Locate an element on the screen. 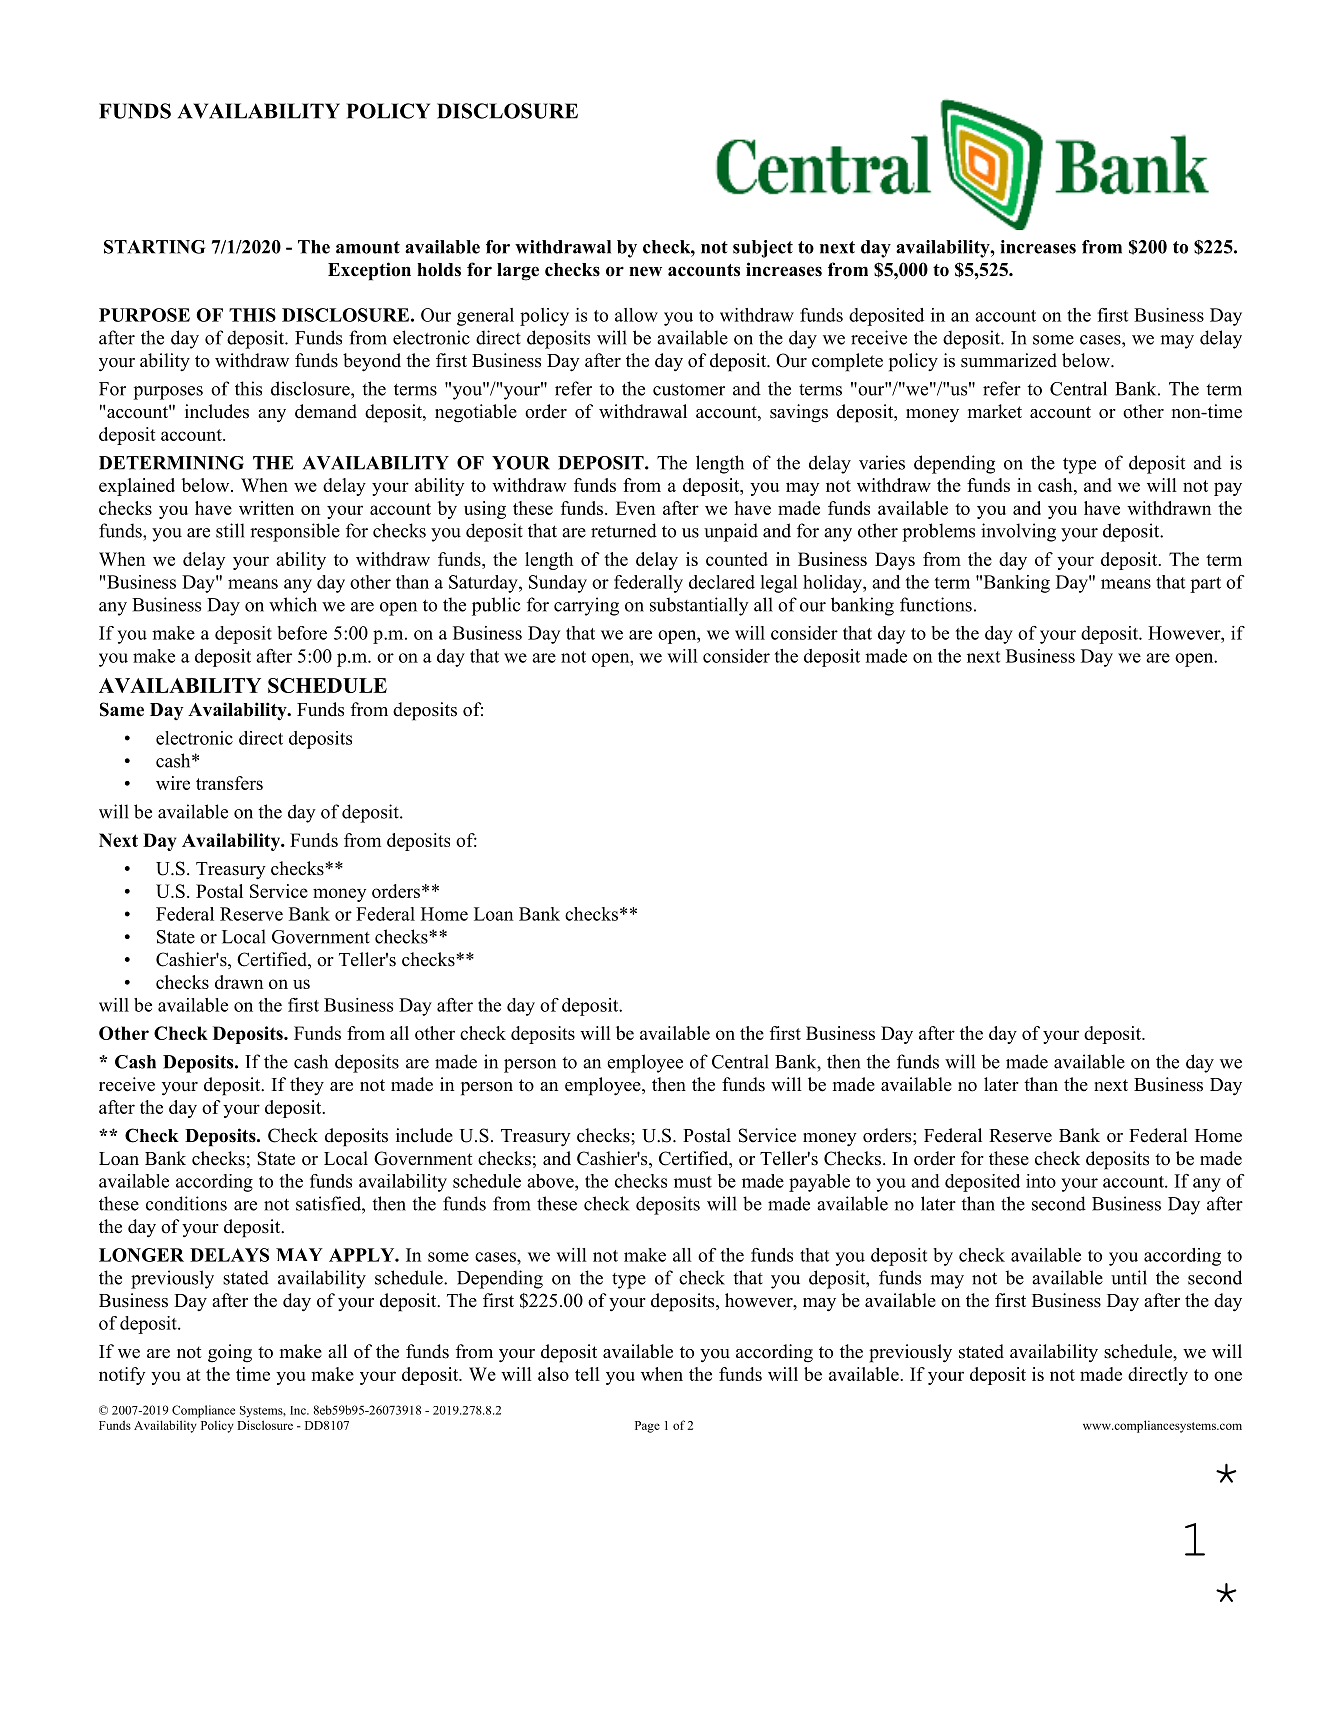 The width and height of the screenshot is (1341, 1736). substantially is located at coordinates (699, 606).
